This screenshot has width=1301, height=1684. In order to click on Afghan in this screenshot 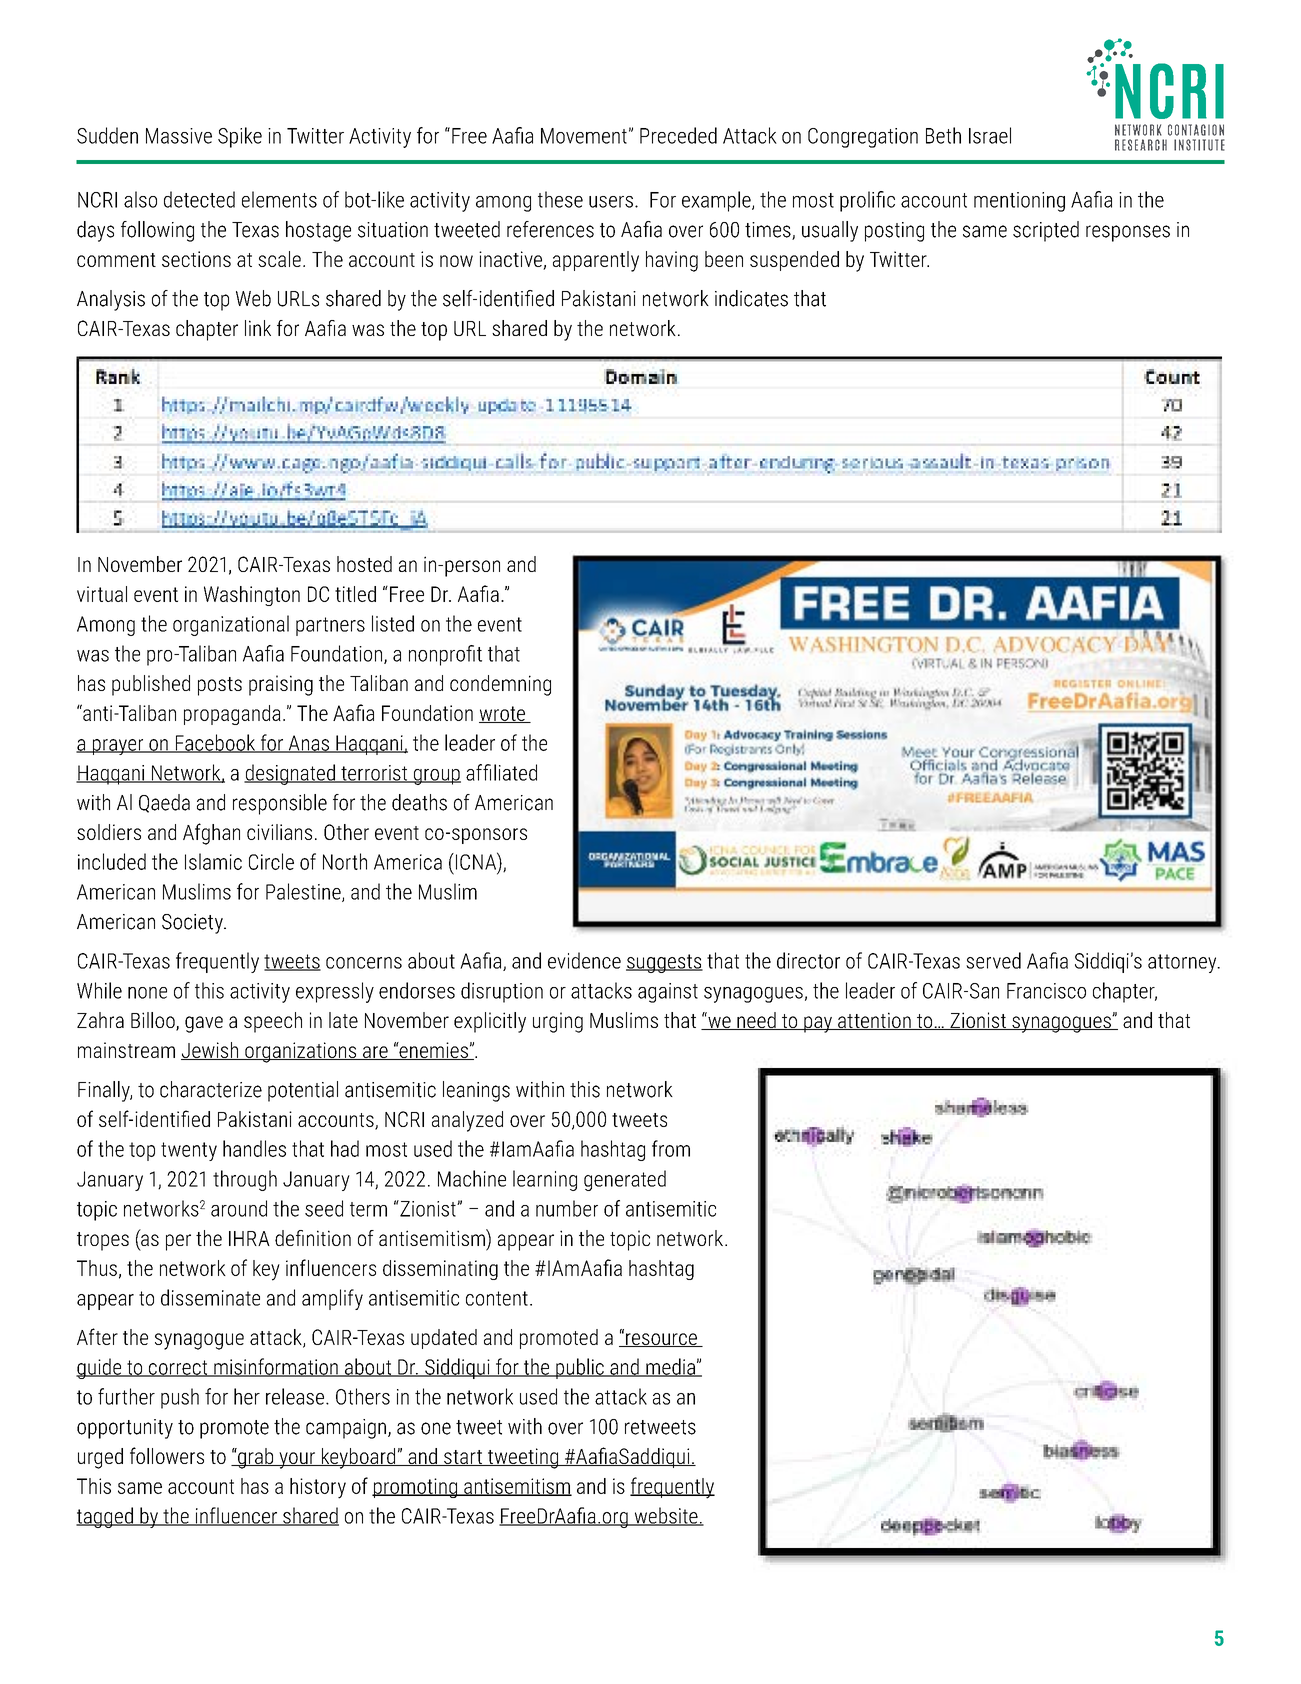, I will do `click(211, 834)`.
